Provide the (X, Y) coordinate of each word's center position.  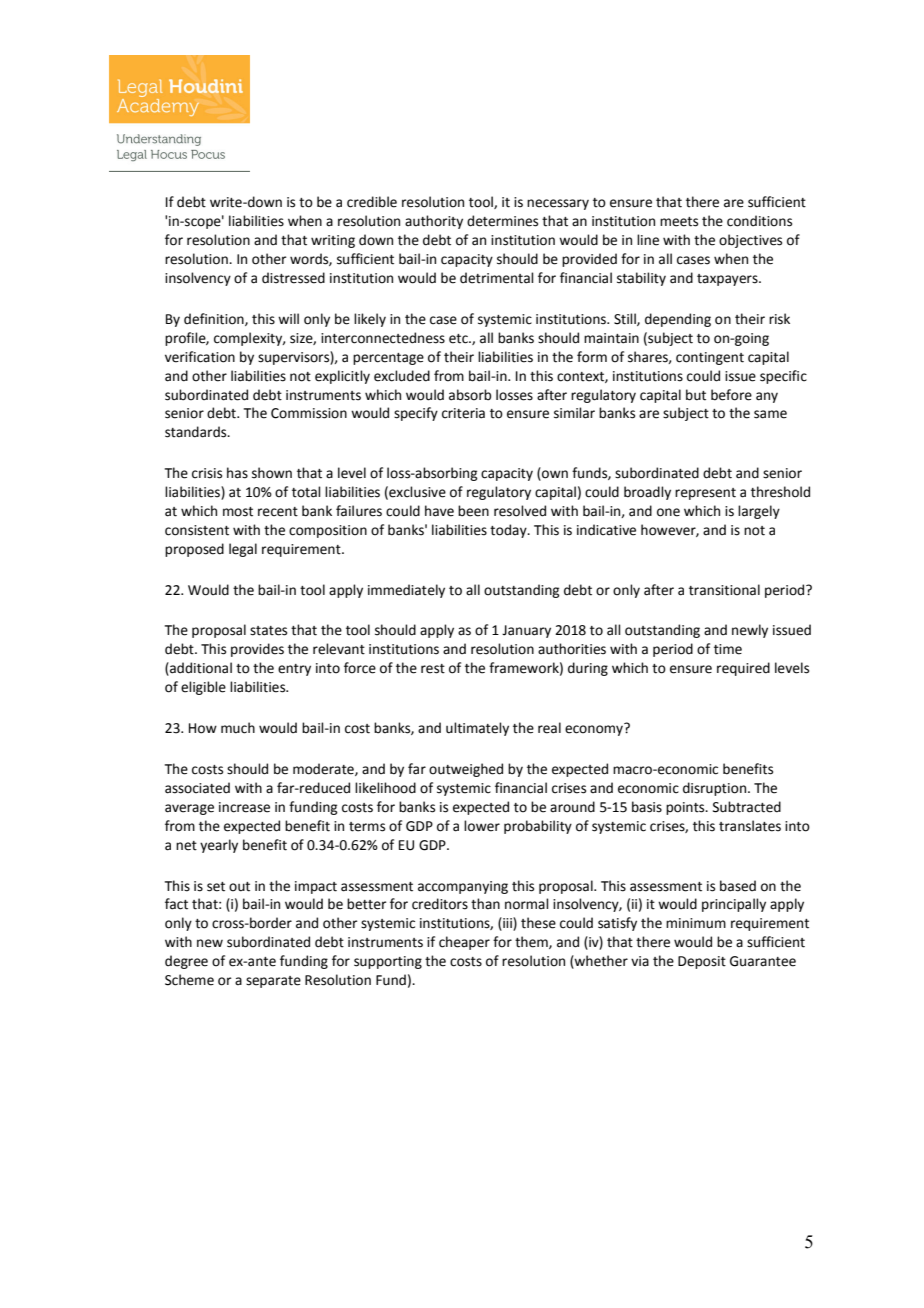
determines (502, 221)
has (237, 473)
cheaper (464, 943)
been (473, 511)
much (238, 728)
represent (705, 494)
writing (333, 241)
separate (273, 982)
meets (679, 222)
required (743, 669)
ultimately (477, 729)
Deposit (702, 962)
